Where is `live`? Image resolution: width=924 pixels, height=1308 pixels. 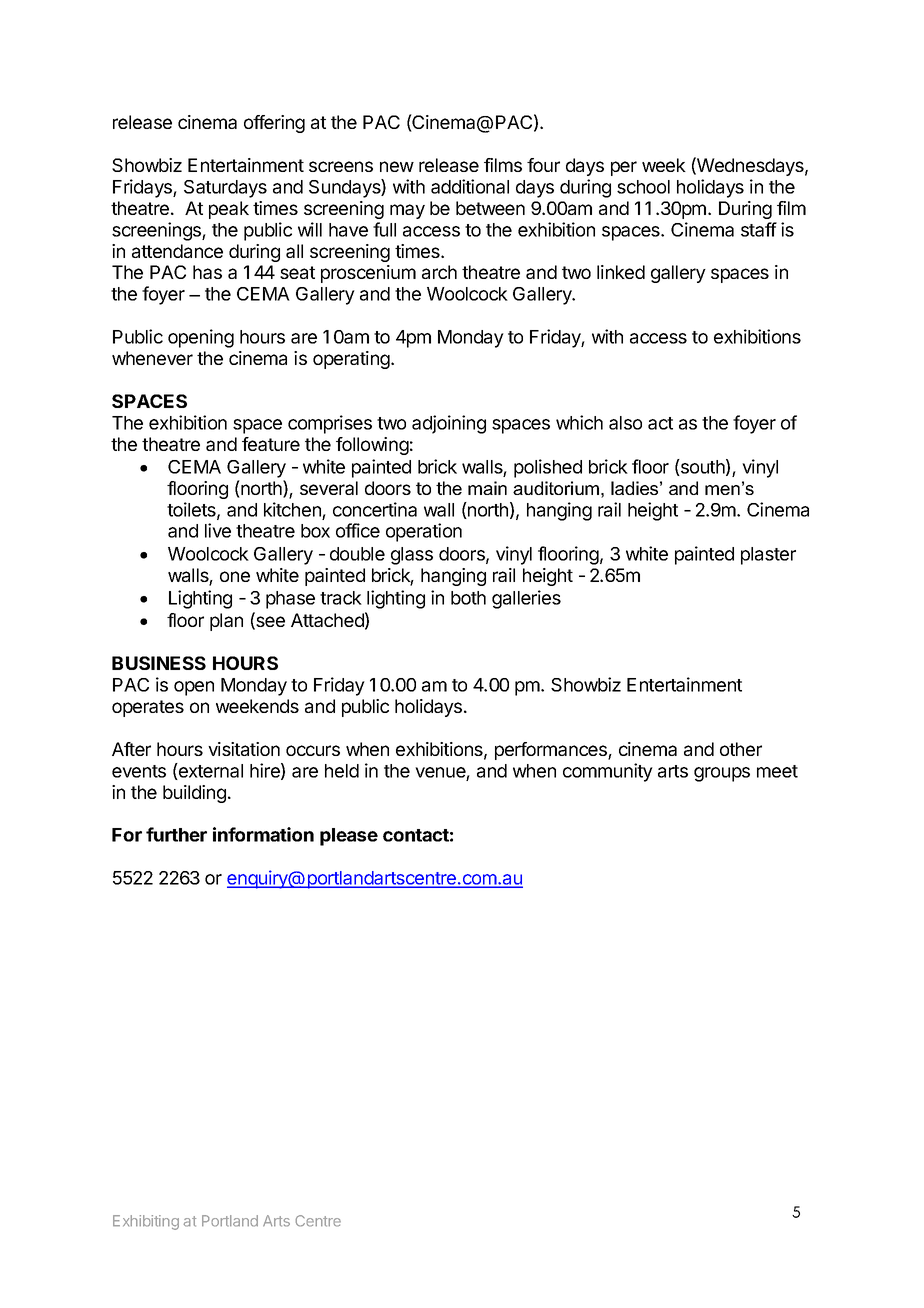
live is located at coordinates (218, 530).
